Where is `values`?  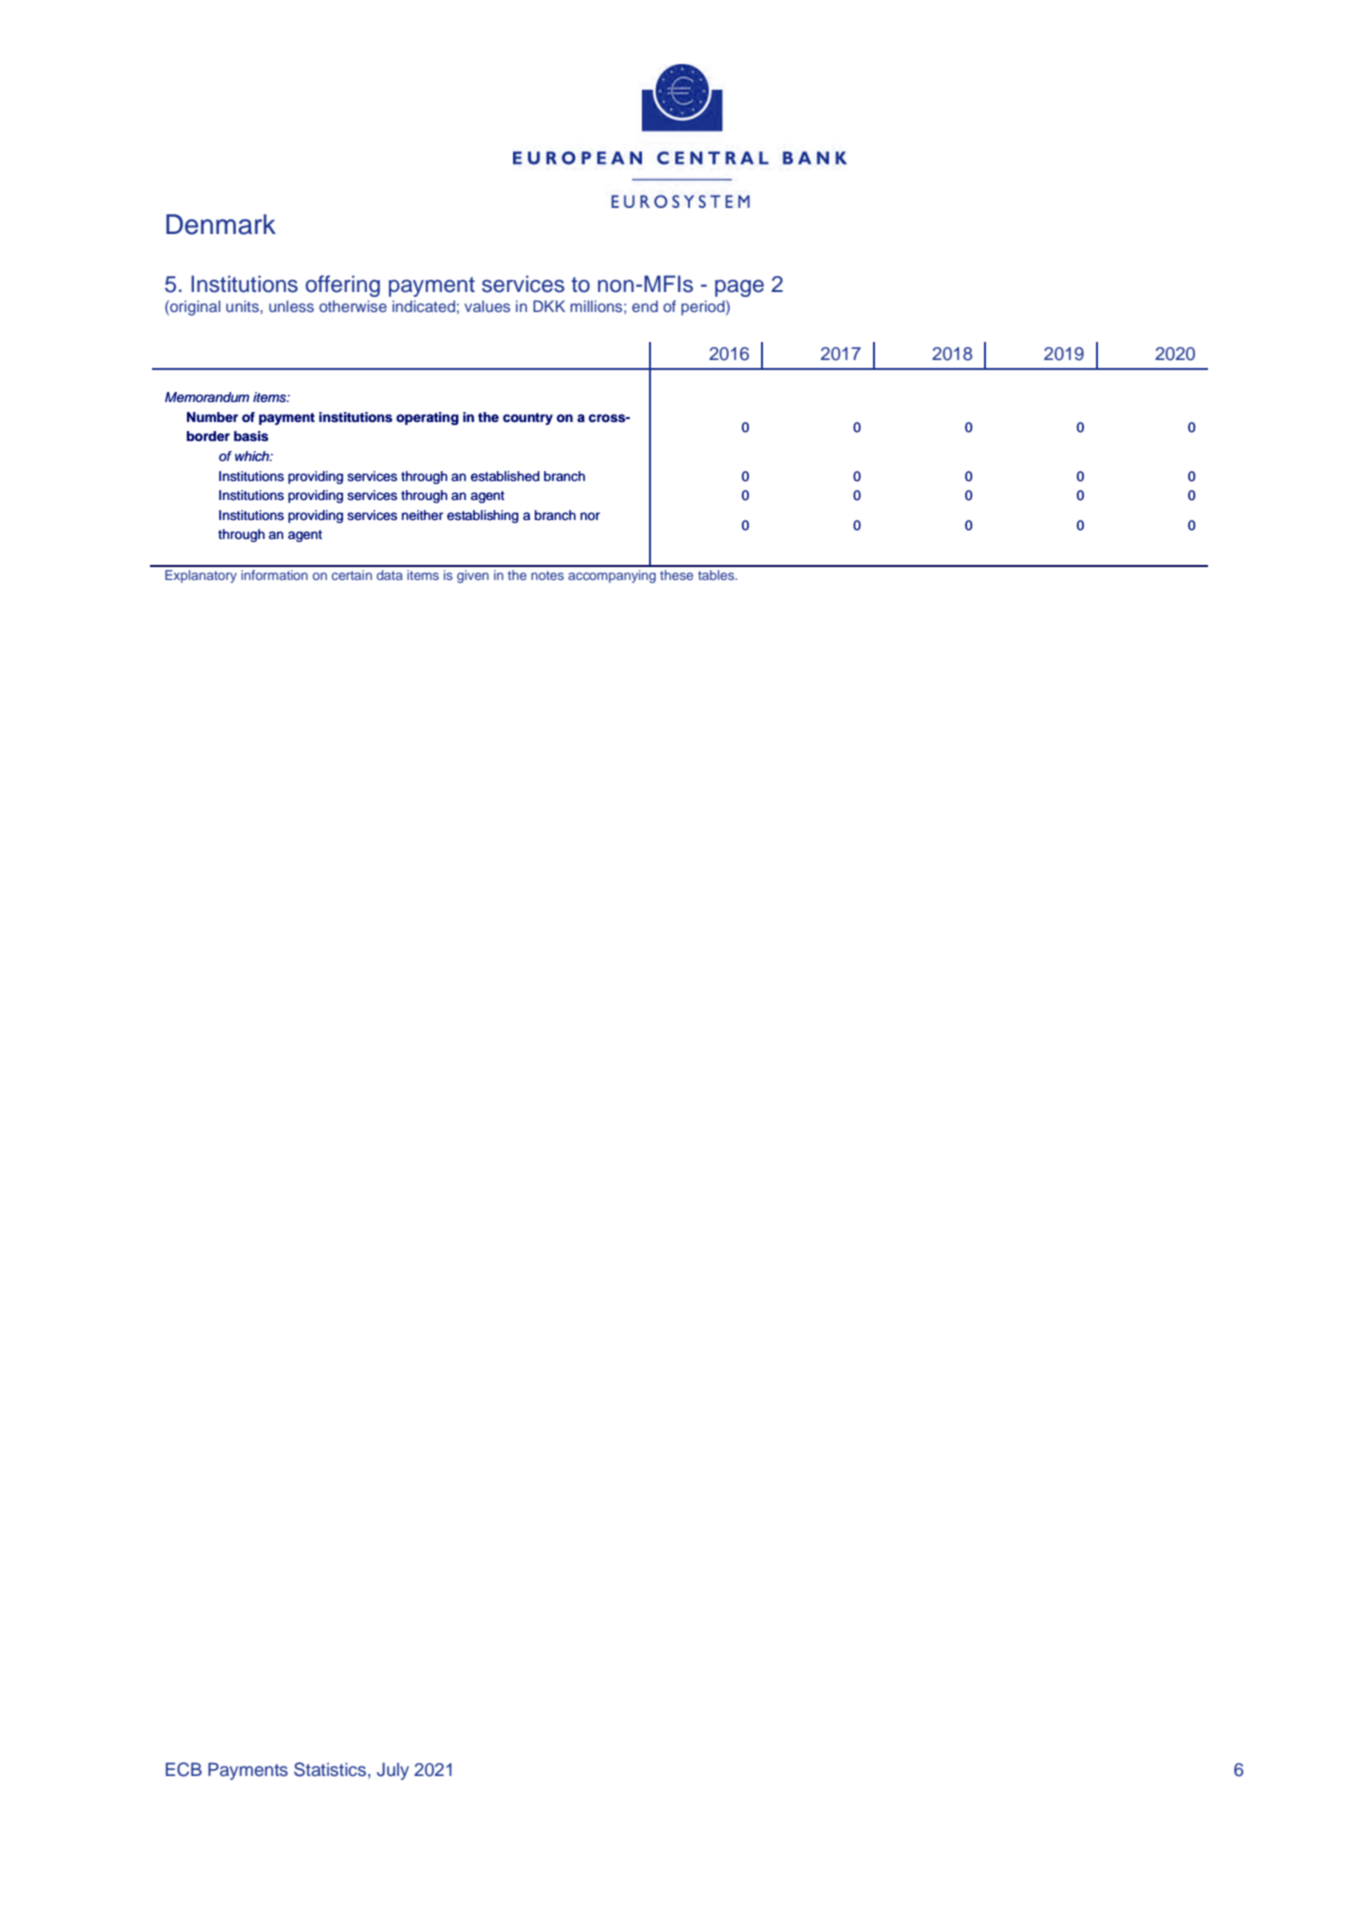 values is located at coordinates (487, 306).
